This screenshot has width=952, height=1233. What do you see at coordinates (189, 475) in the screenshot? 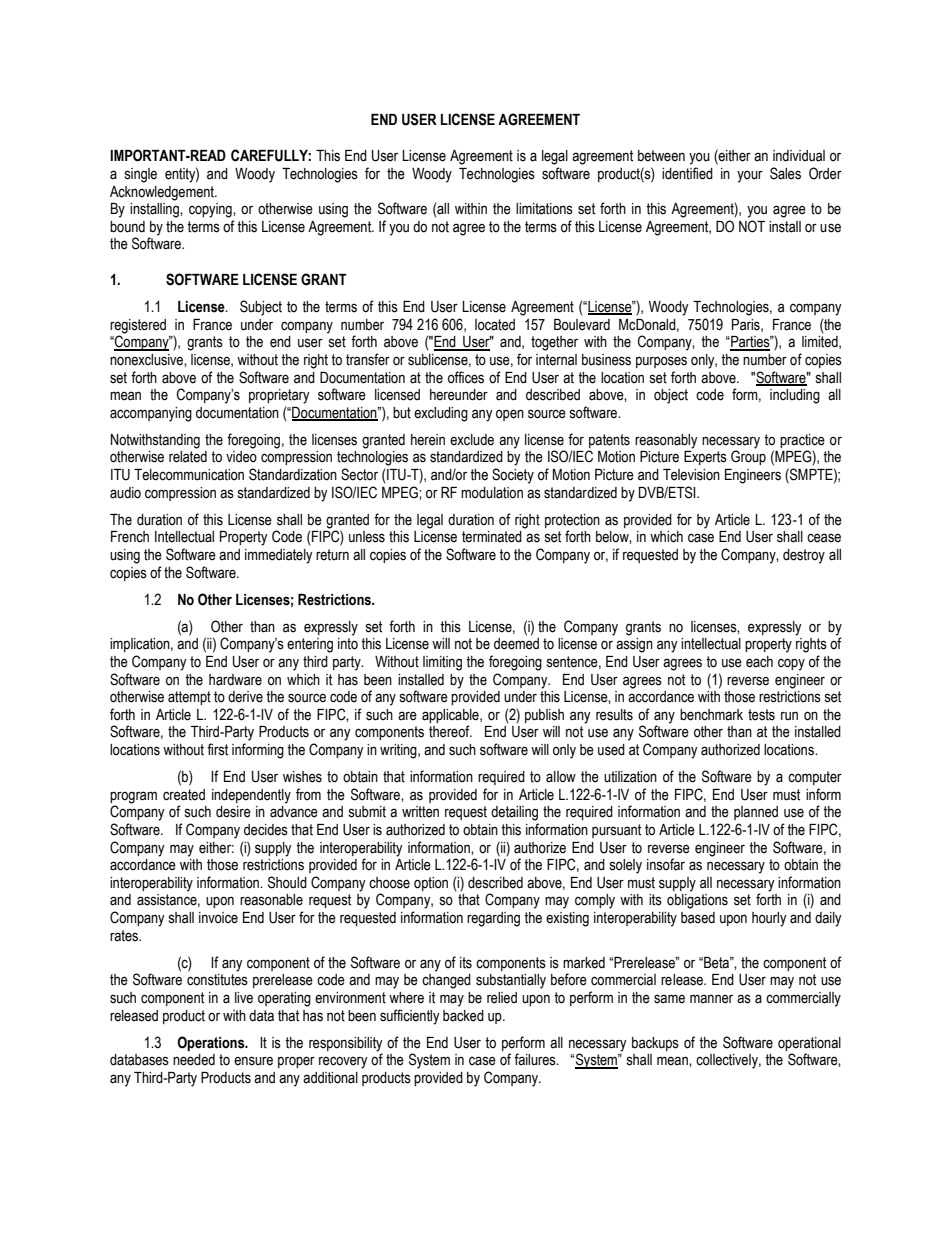
I see `Telecommunication` at bounding box center [189, 475].
